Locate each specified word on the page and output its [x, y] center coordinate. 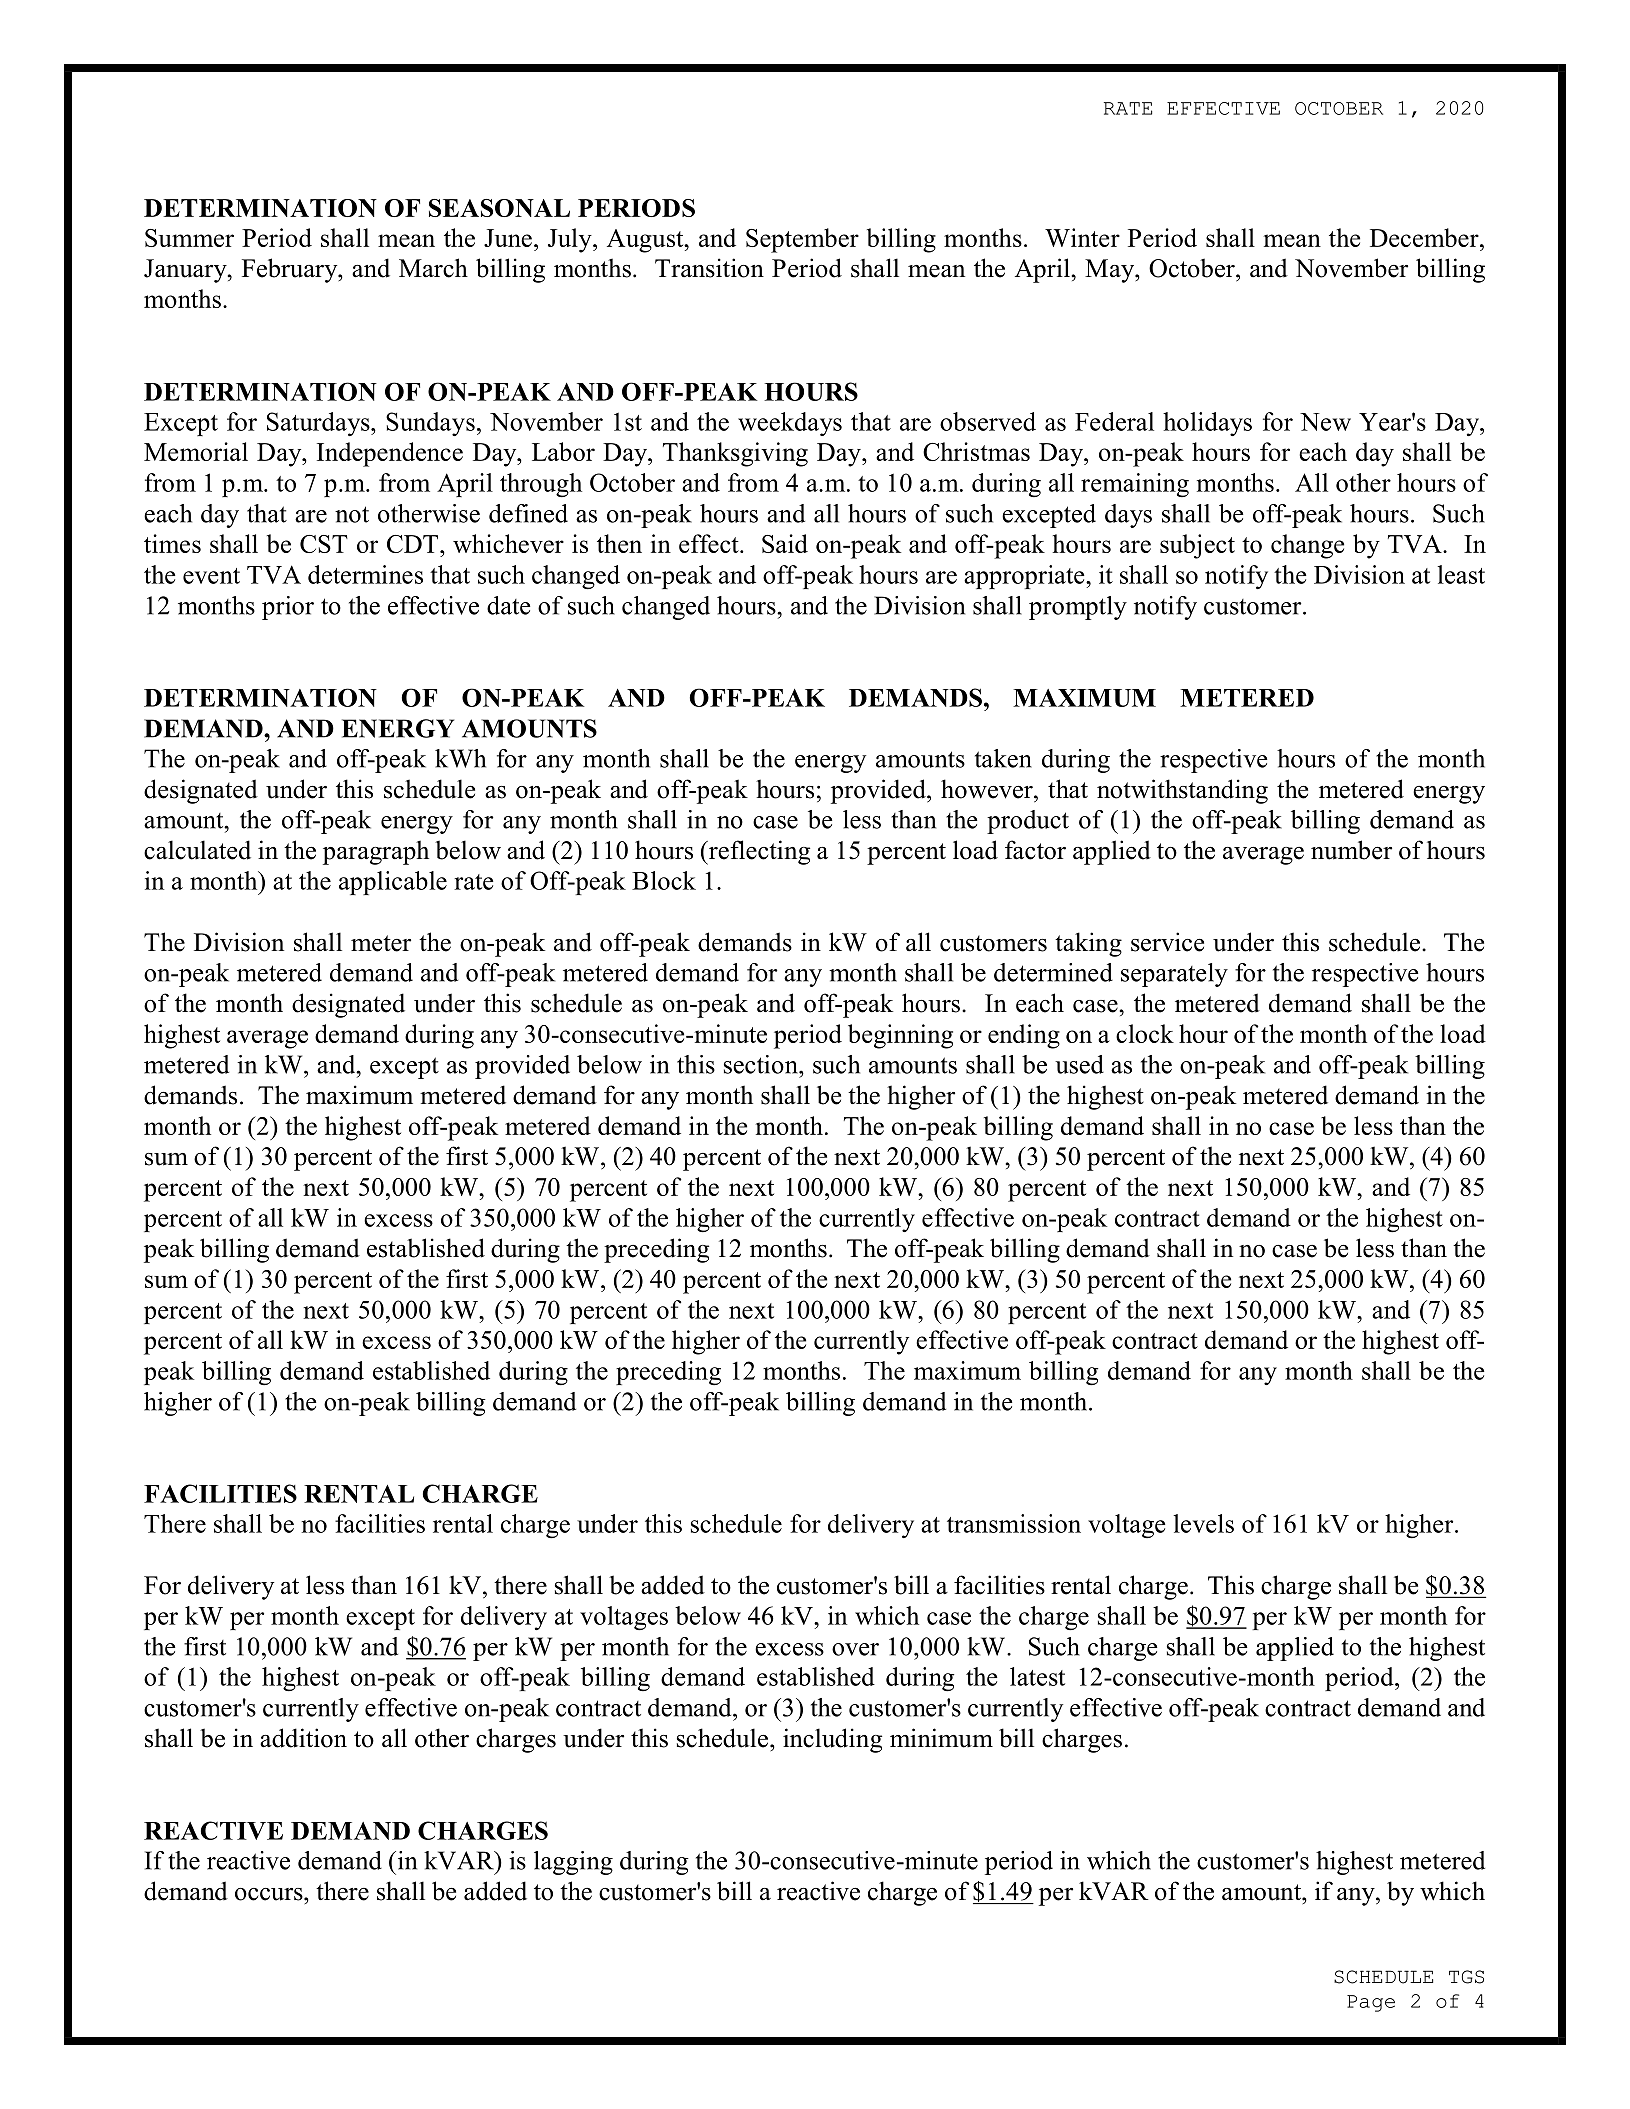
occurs [270, 1894]
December [1425, 237]
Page [1371, 2003]
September [802, 240]
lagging [573, 1863]
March [433, 268]
